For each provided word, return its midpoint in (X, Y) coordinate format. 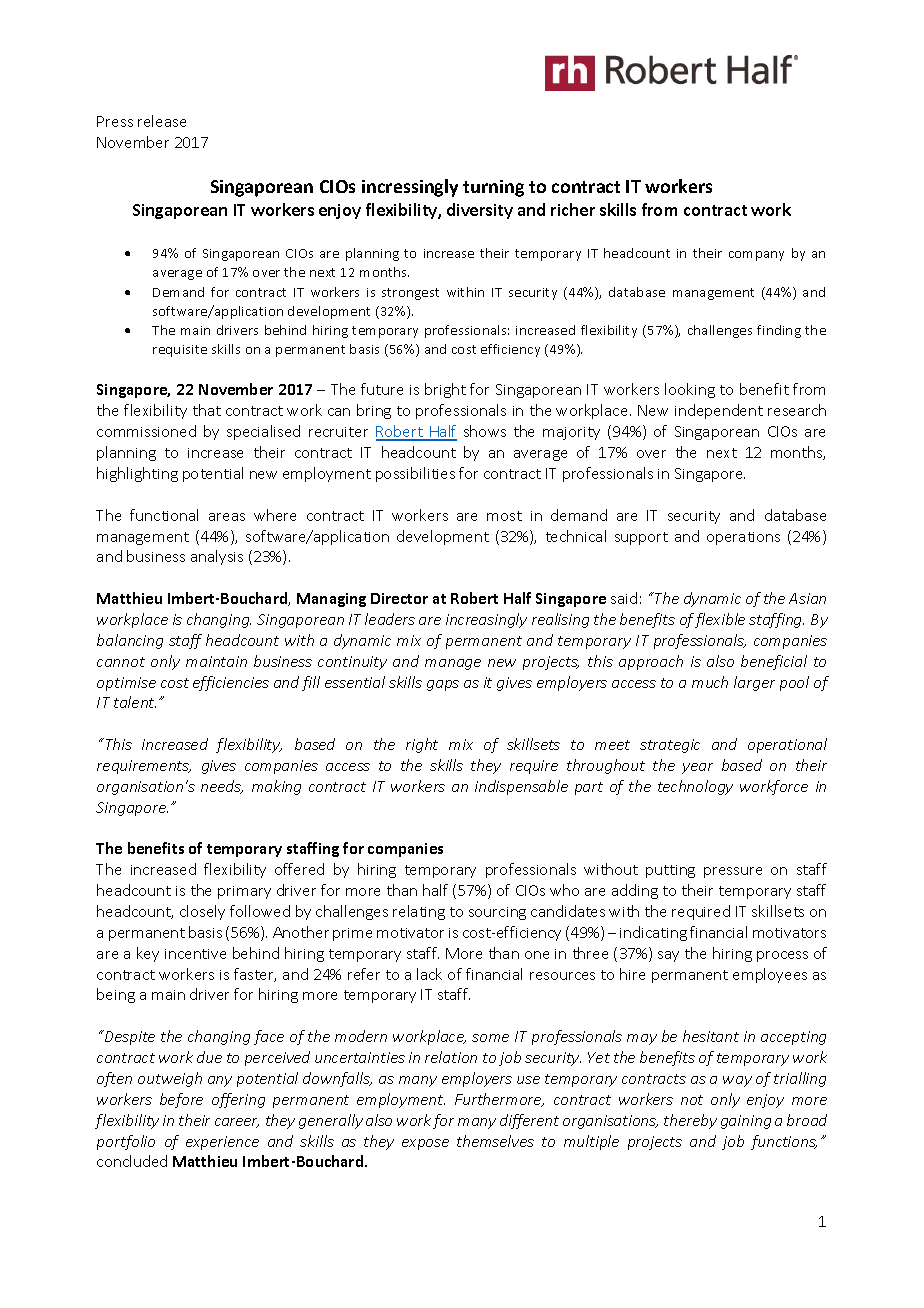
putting (670, 871)
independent (719, 411)
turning (493, 188)
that (207, 410)
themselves (495, 1141)
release (162, 121)
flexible (720, 620)
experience (222, 1143)
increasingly (486, 620)
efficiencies (231, 683)
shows (485, 431)
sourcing (497, 913)
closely (202, 912)
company (756, 256)
